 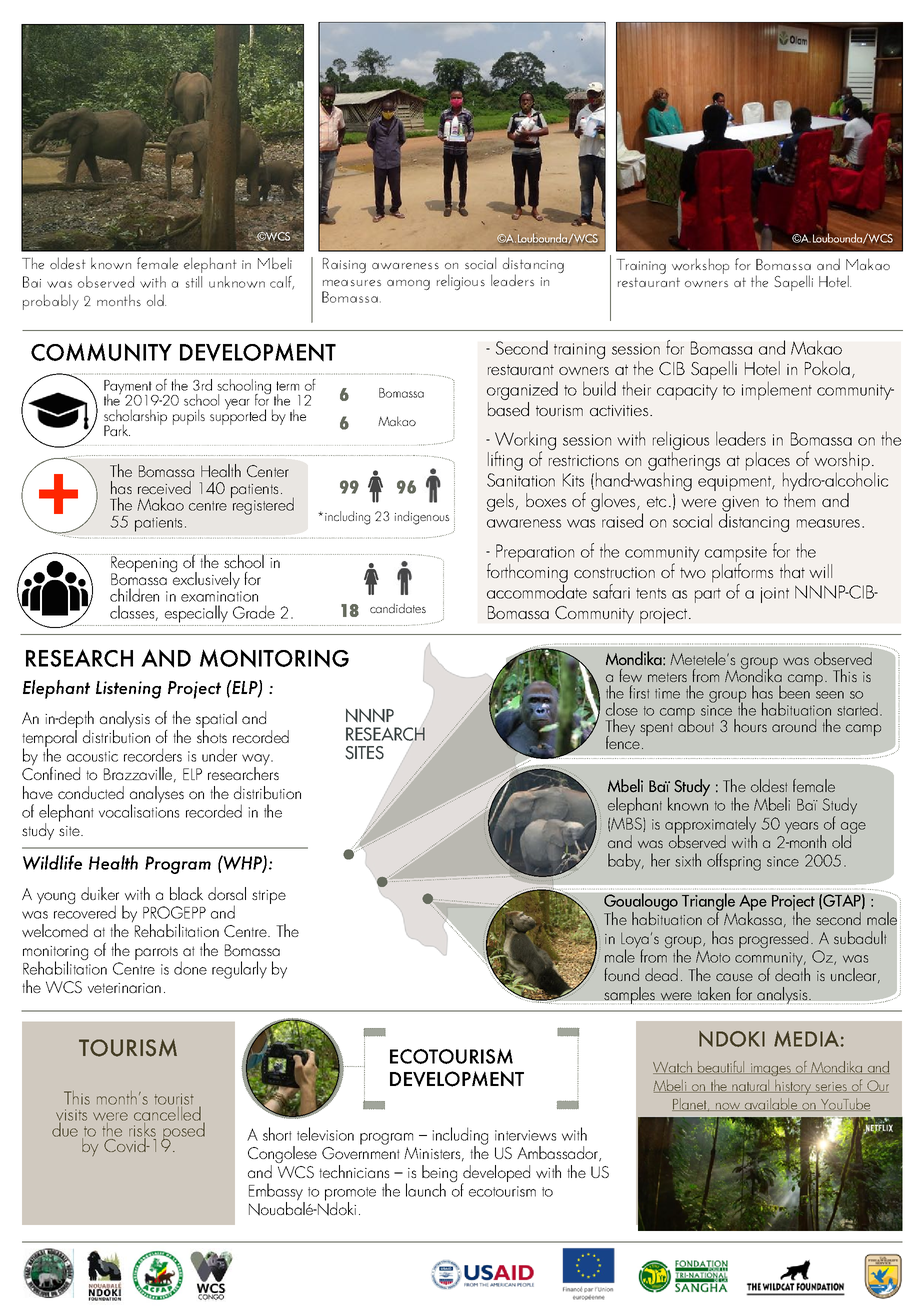 I want to click on risks, so click(x=142, y=1129).
